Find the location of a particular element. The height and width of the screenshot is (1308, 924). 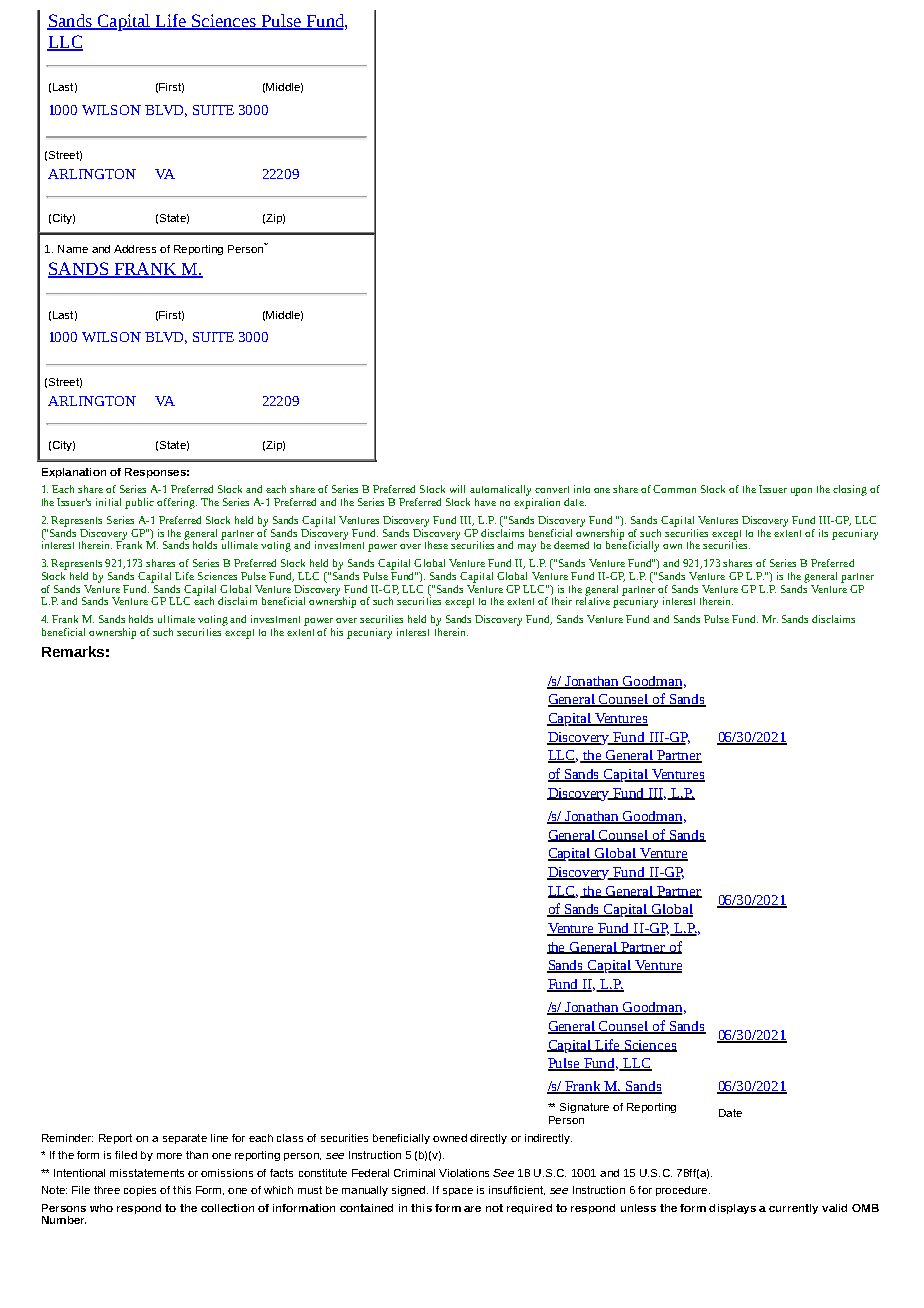

space is located at coordinates (458, 1192).
